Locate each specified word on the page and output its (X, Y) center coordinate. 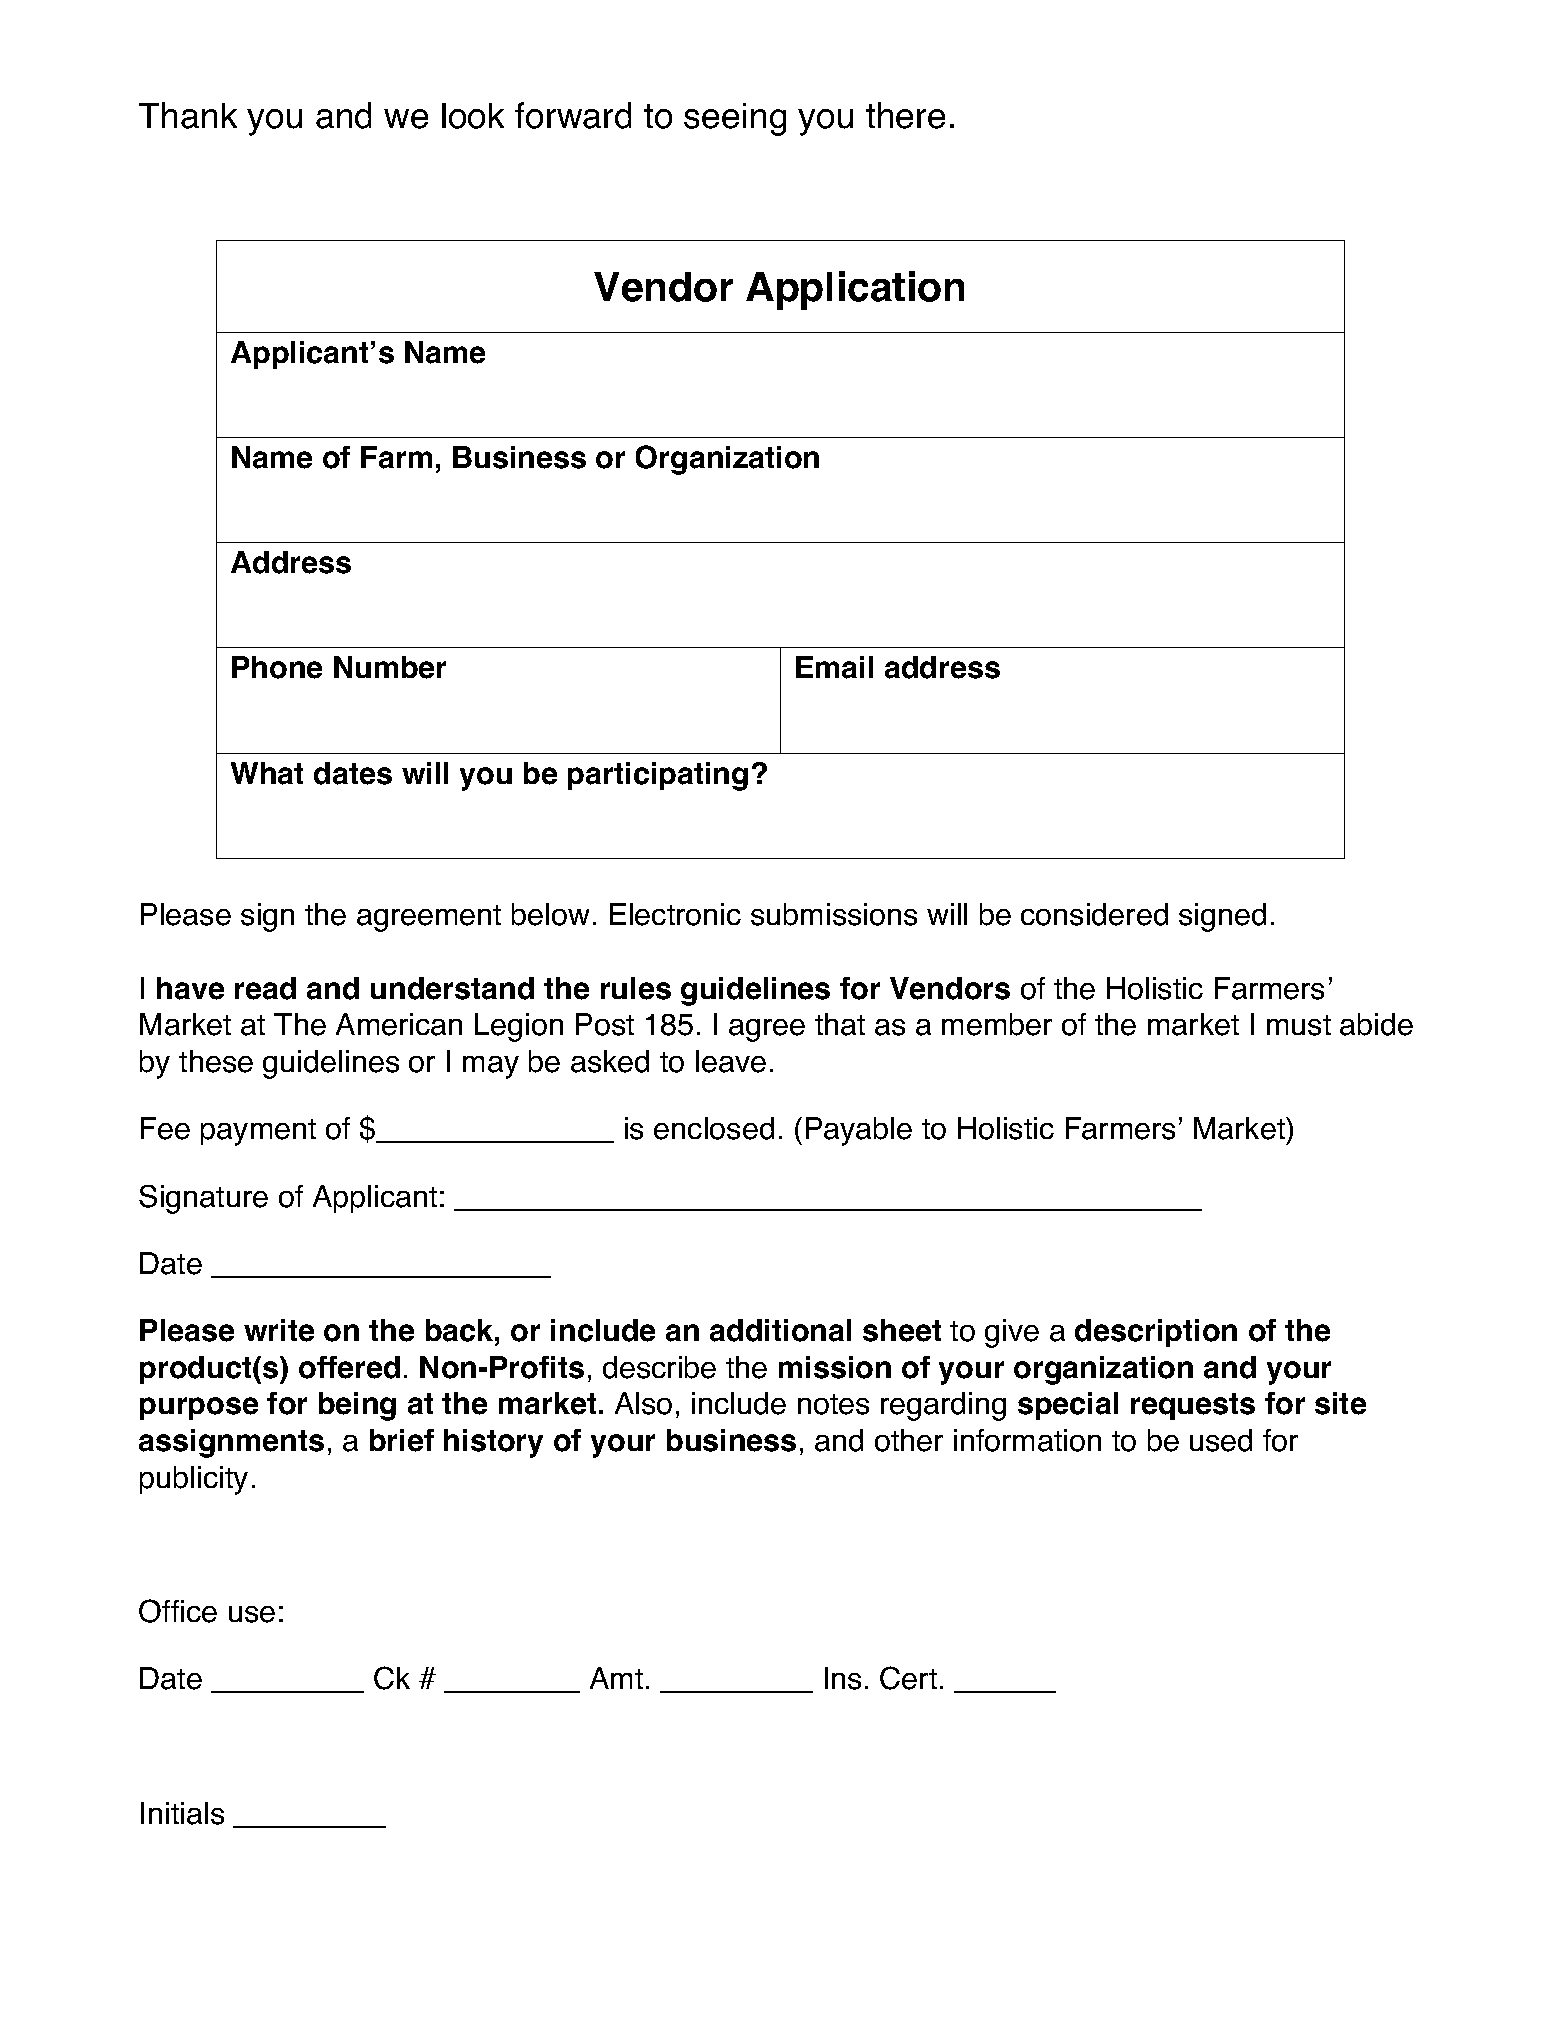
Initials (182, 1813)
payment (258, 1132)
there (905, 115)
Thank (188, 115)
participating (658, 776)
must (1299, 1025)
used (1221, 1440)
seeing (735, 119)
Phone (277, 667)
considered (1094, 914)
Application (855, 290)
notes (833, 1404)
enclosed (714, 1128)
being (357, 1406)
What (267, 773)
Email (834, 667)
